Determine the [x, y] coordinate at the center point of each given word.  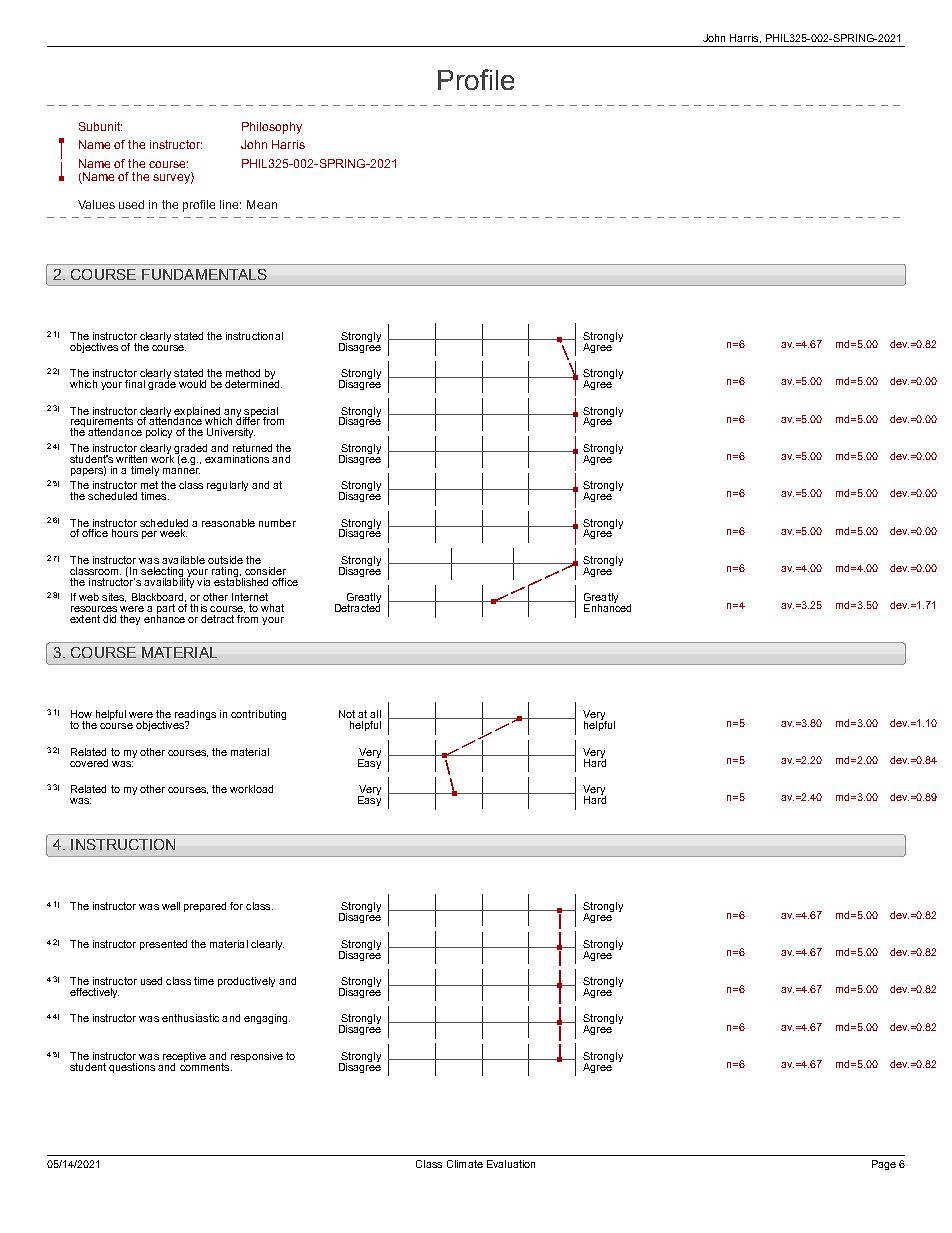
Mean [262, 204]
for [236, 906]
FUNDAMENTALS [204, 274]
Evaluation [511, 1164]
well [171, 906]
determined [253, 383]
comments [206, 1065]
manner [181, 471]
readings [195, 716]
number [277, 523]
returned [252, 448]
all [375, 714]
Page [884, 1165]
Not [347, 714]
